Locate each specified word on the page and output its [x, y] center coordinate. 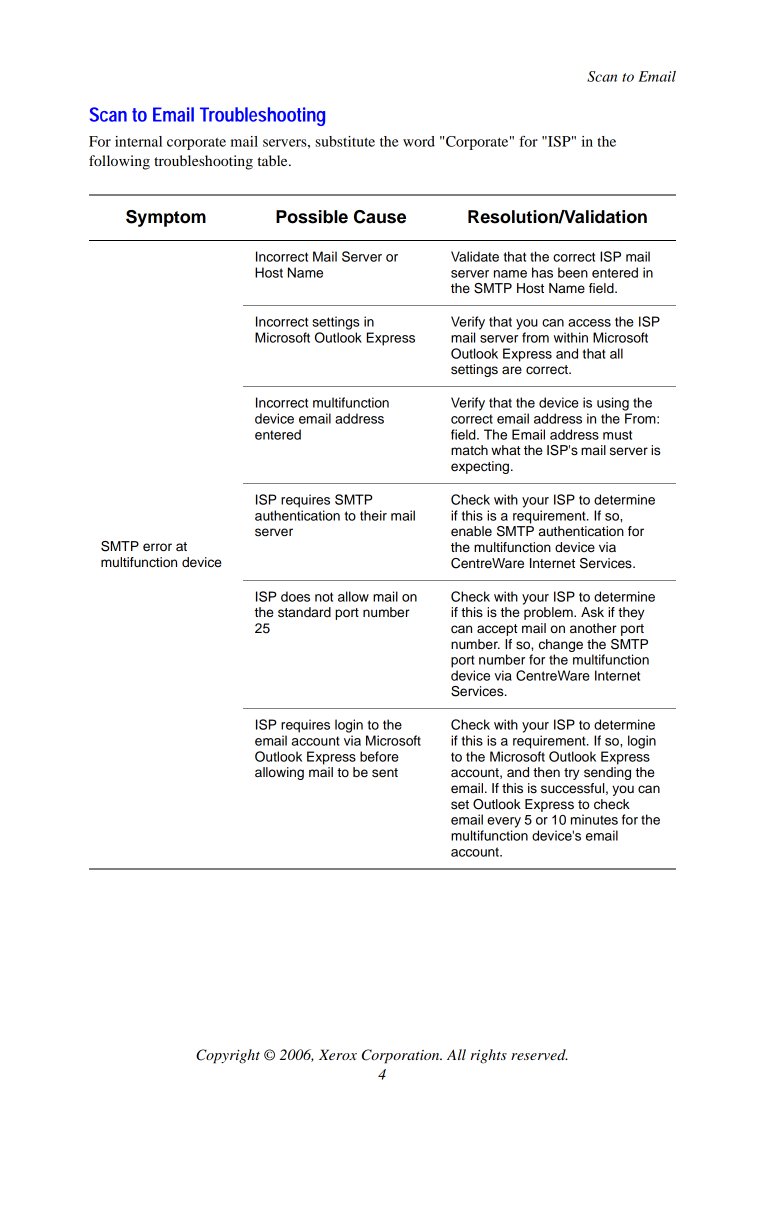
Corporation [402, 1056]
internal [138, 141]
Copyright [228, 1056]
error [157, 547]
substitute [345, 141]
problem [549, 613]
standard [304, 612]
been [573, 272]
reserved [539, 1054]
